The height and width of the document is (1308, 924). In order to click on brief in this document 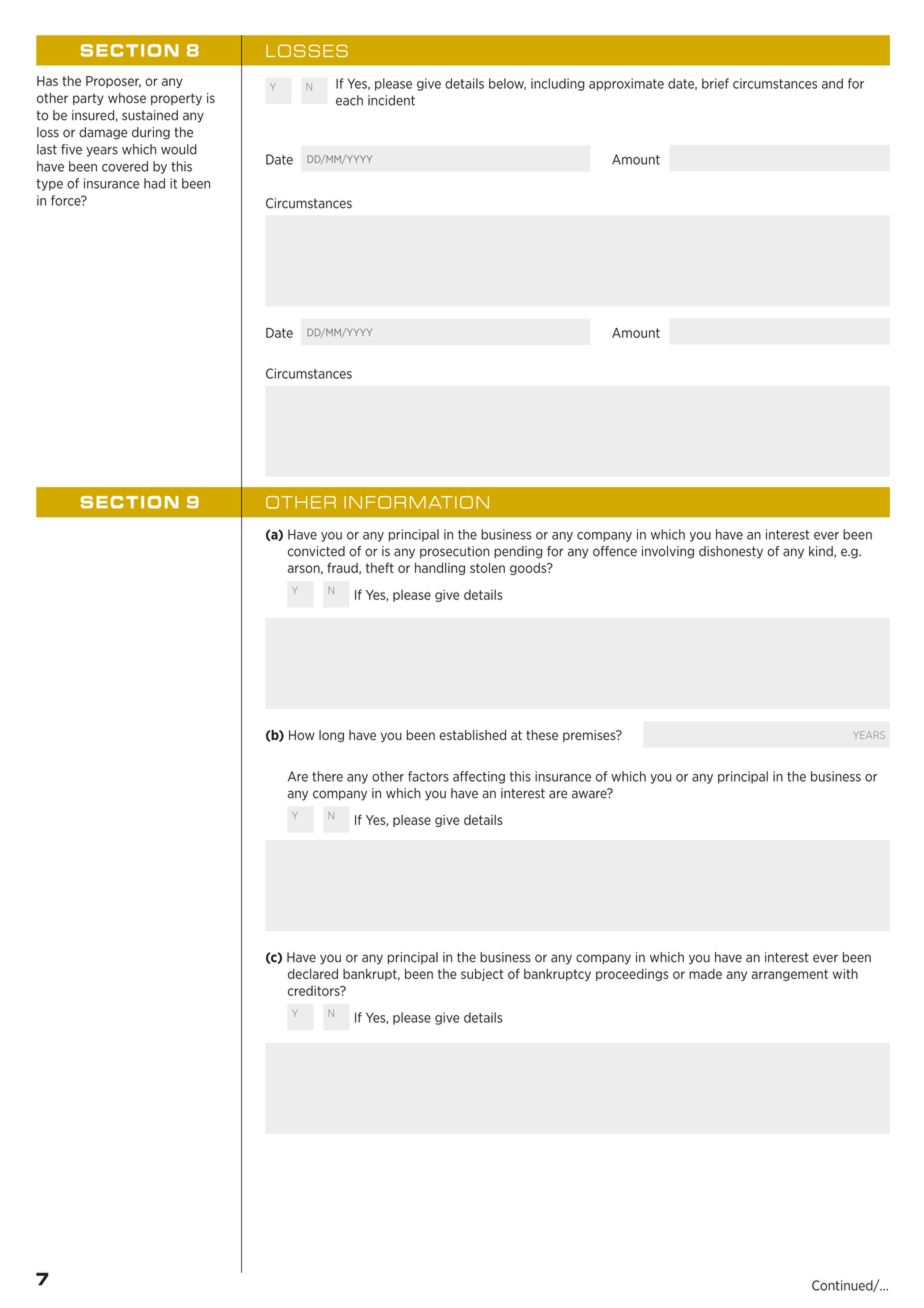, I will do `click(715, 83)`.
